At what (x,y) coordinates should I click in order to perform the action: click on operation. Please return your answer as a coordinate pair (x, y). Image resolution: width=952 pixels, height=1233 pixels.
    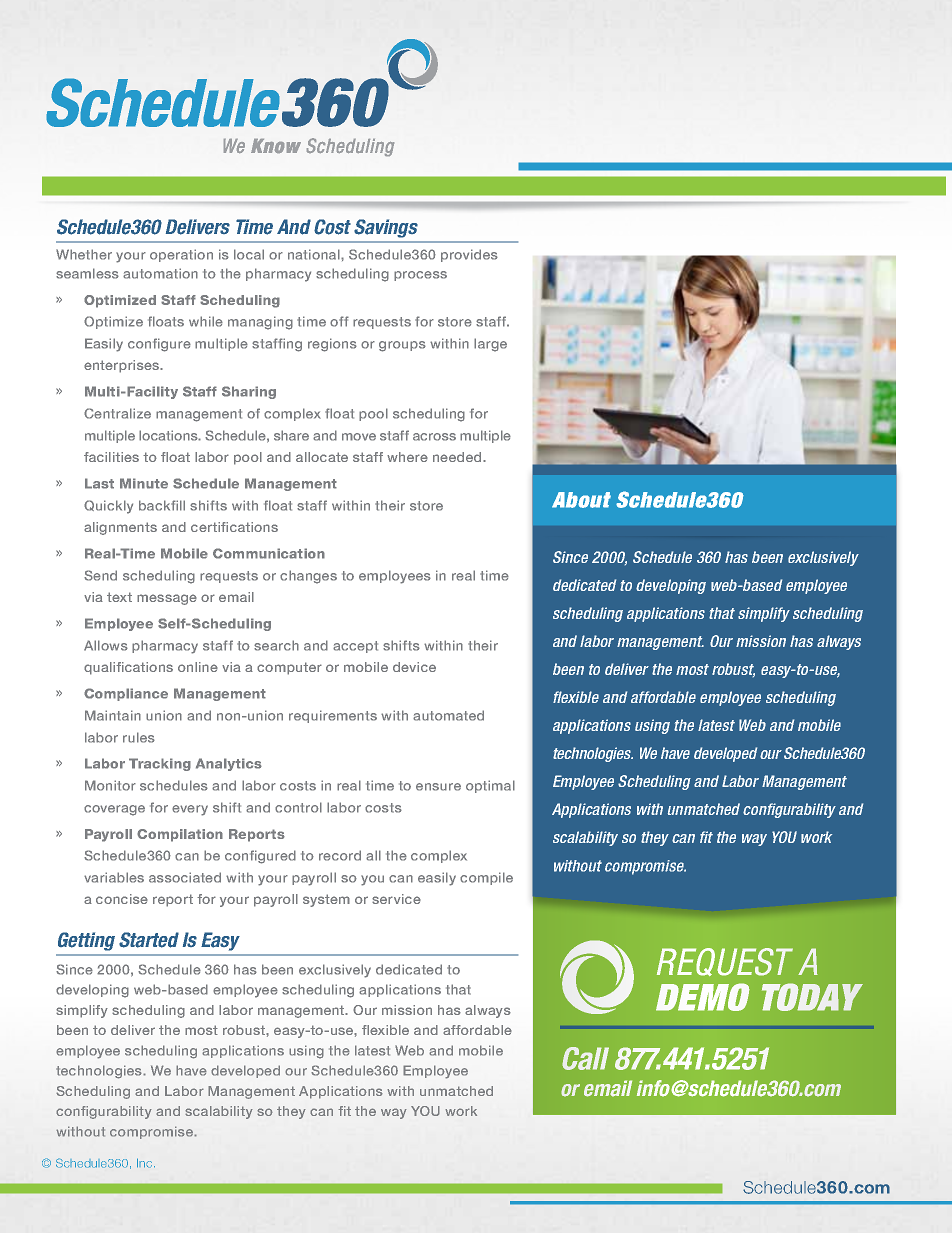
    Looking at the image, I should click on (181, 255).
